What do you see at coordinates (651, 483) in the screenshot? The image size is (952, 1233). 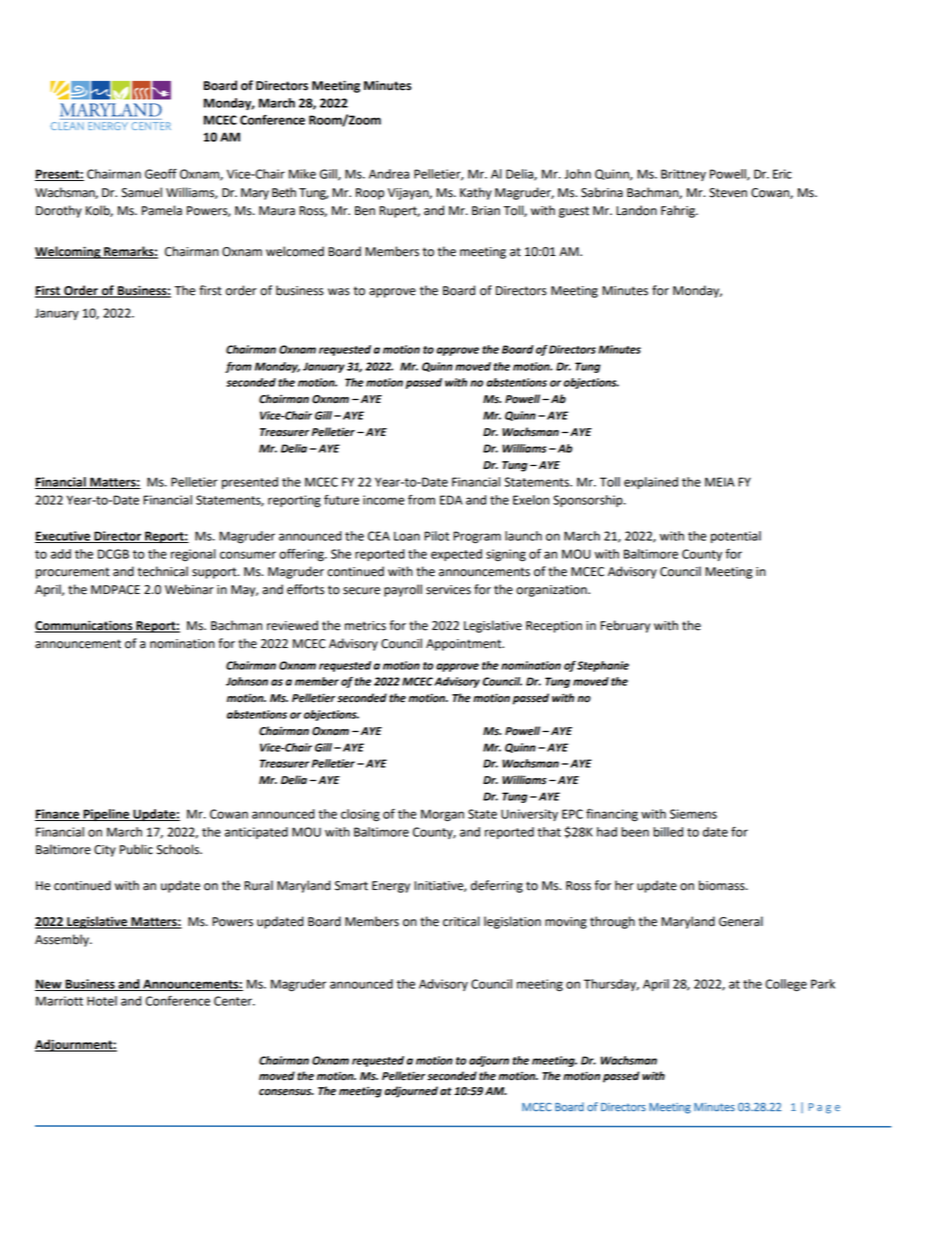 I see `explained` at bounding box center [651, 483].
